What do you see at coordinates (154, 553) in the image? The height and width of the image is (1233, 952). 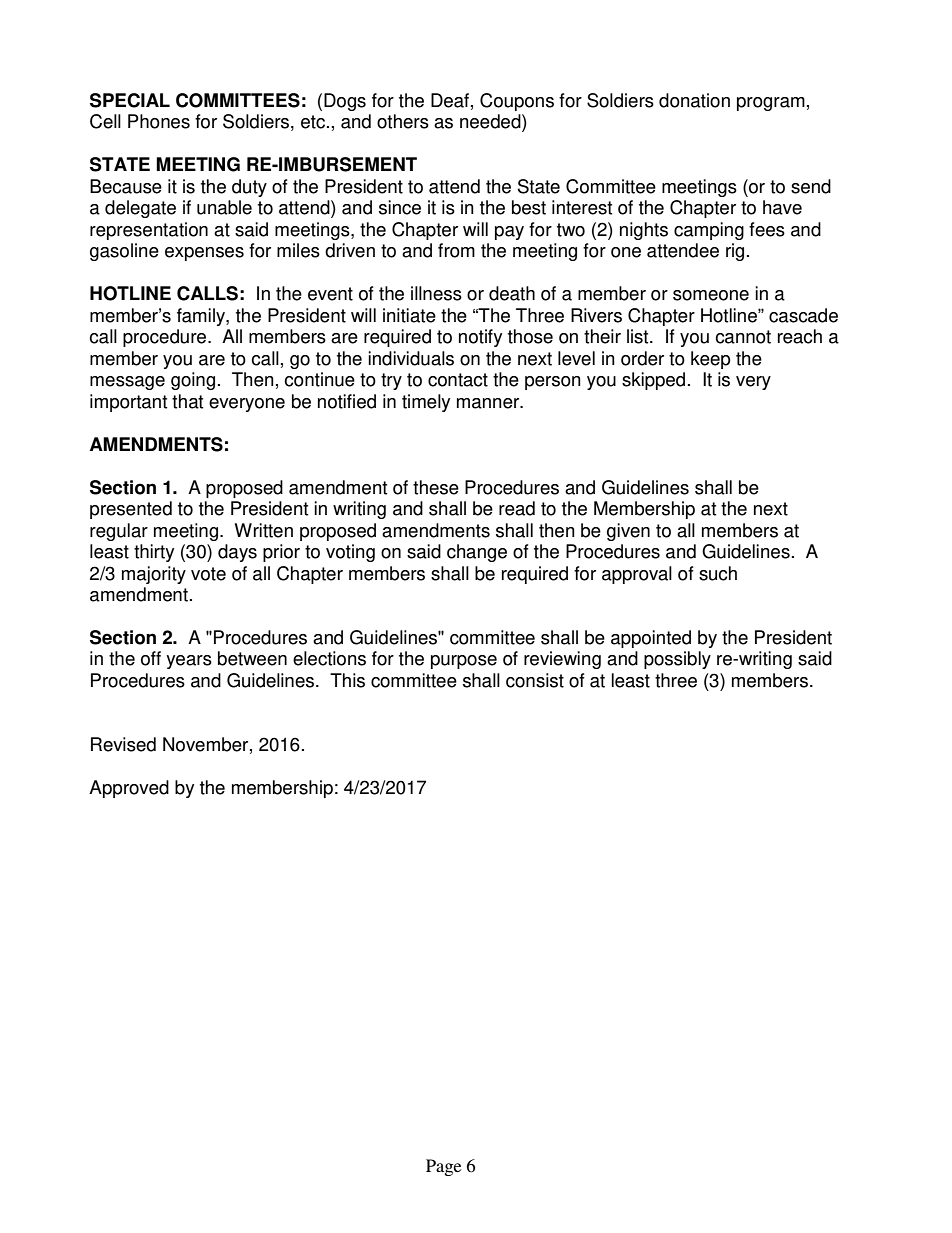 I see `thirty` at bounding box center [154, 553].
